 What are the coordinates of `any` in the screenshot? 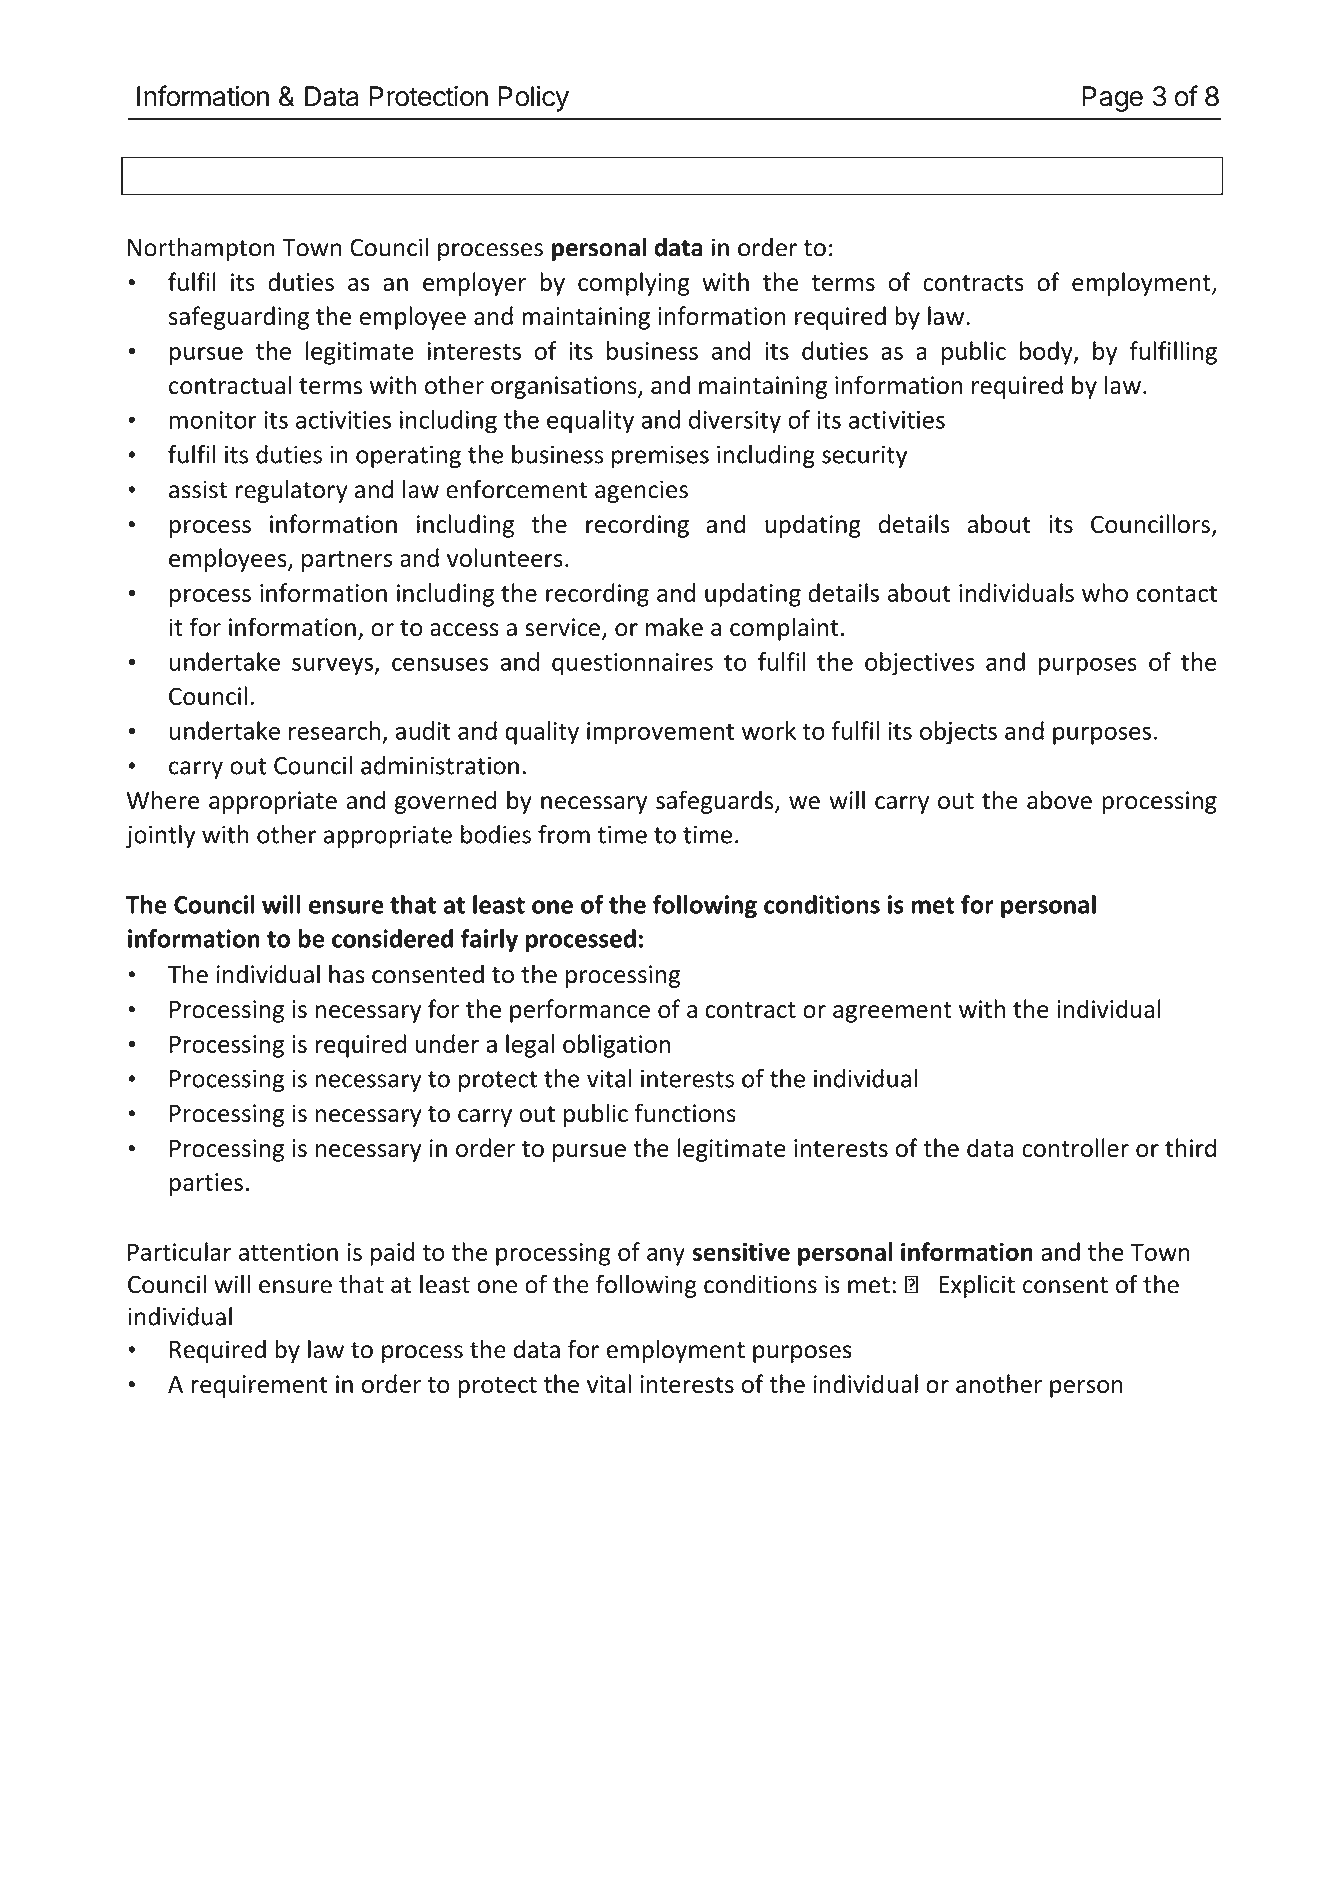 It's located at (666, 1257).
